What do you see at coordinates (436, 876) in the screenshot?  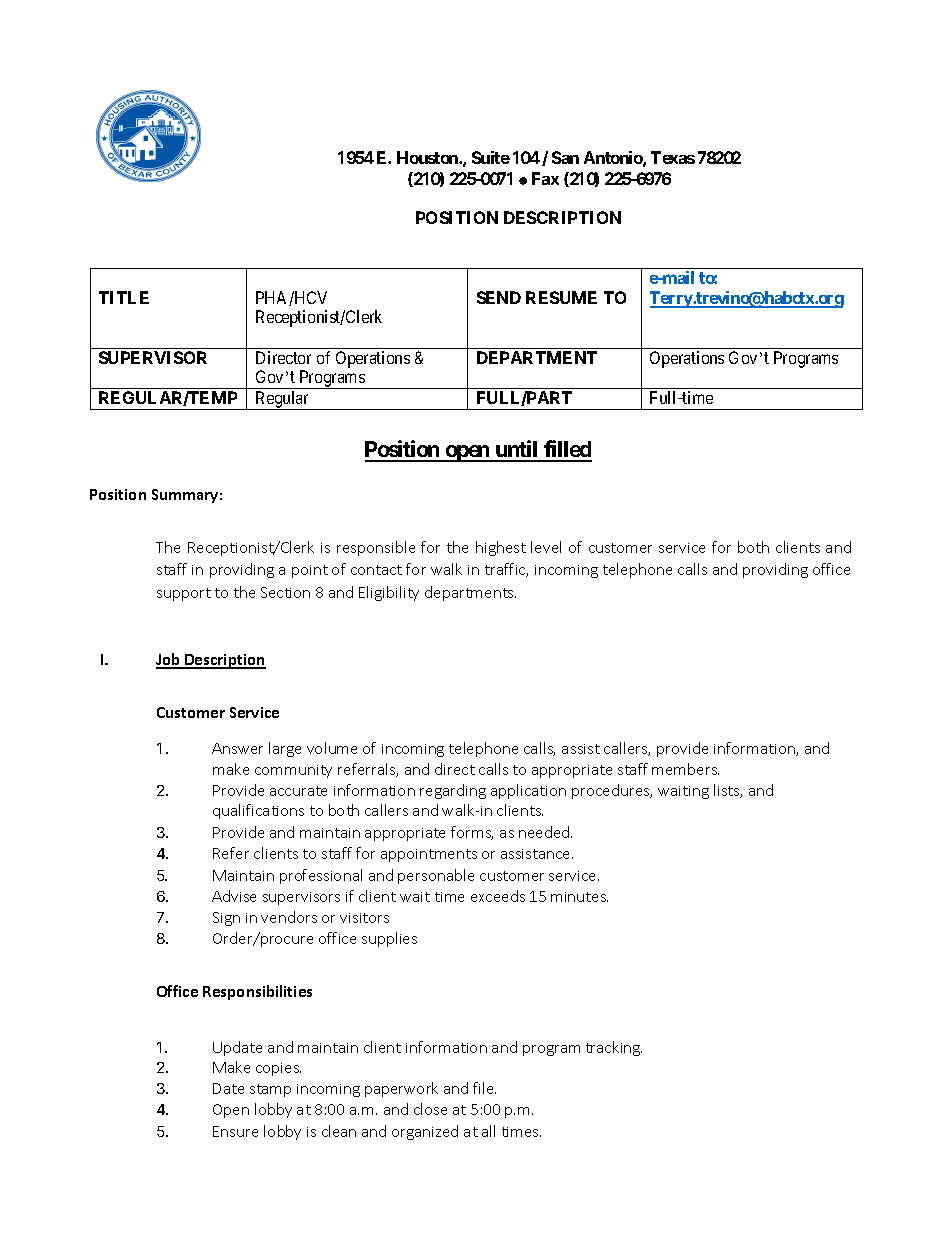 I see `personable` at bounding box center [436, 876].
